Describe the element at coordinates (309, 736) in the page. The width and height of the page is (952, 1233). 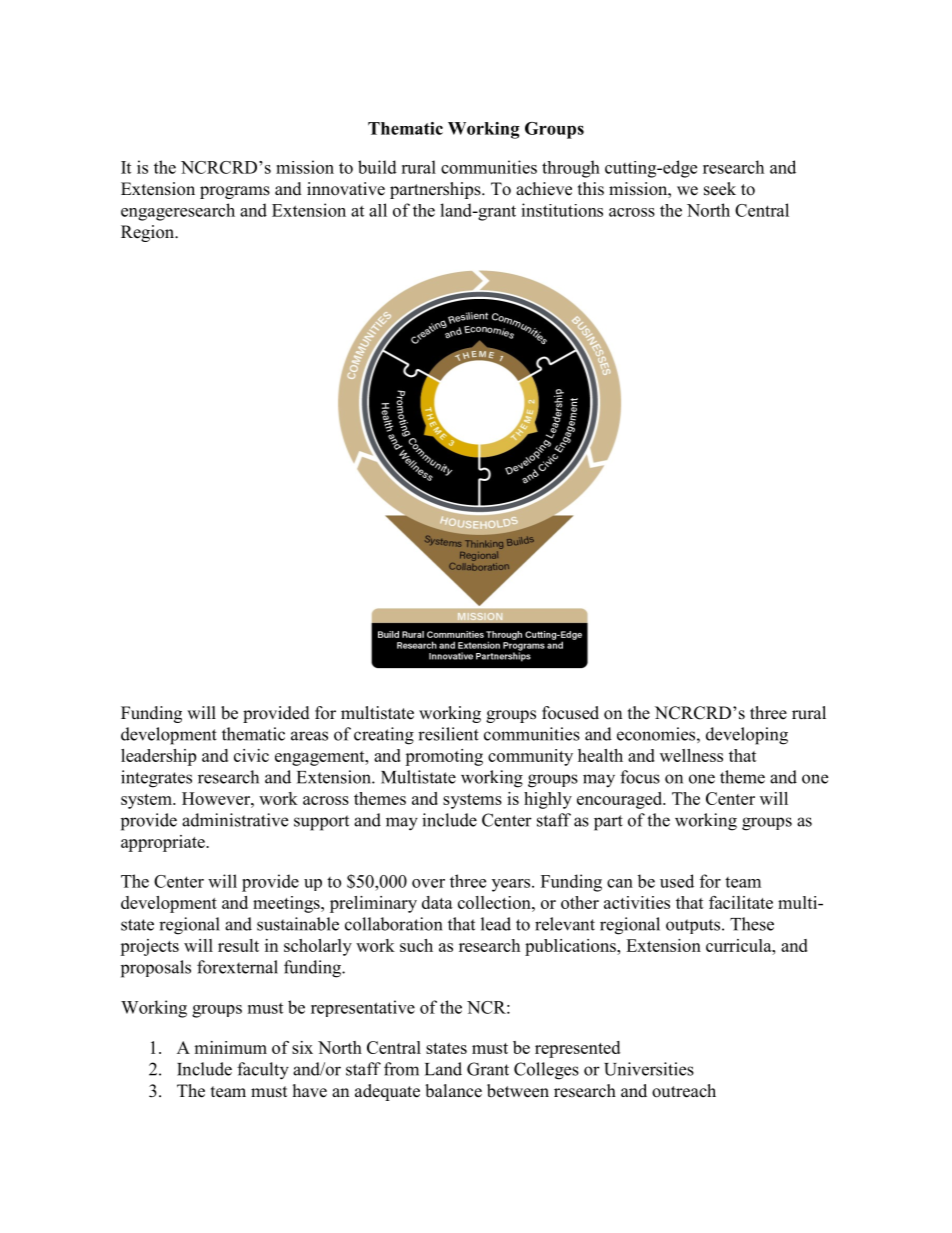
I see `areas` at that location.
